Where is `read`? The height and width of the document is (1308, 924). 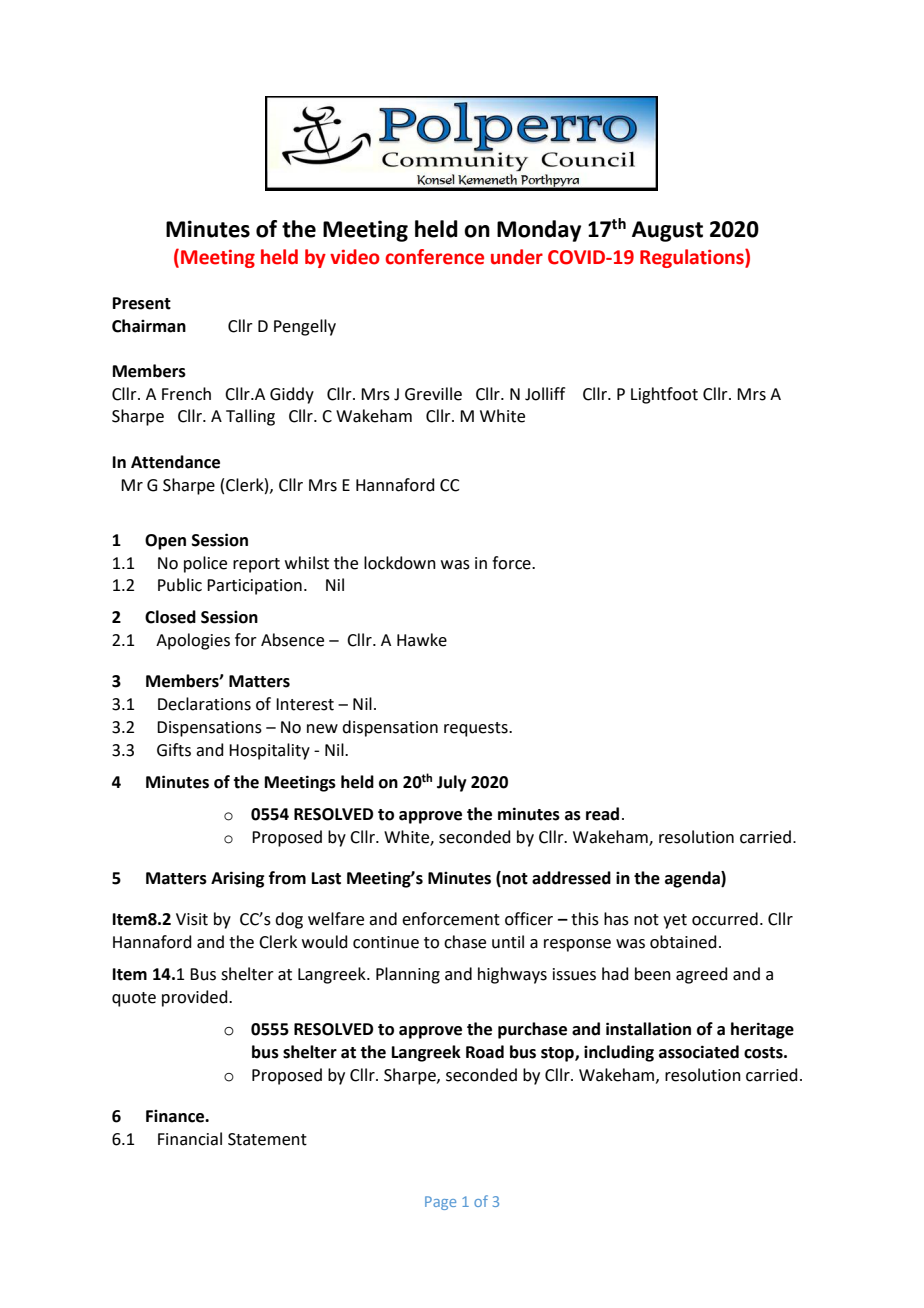
read is located at coordinates (602, 814).
